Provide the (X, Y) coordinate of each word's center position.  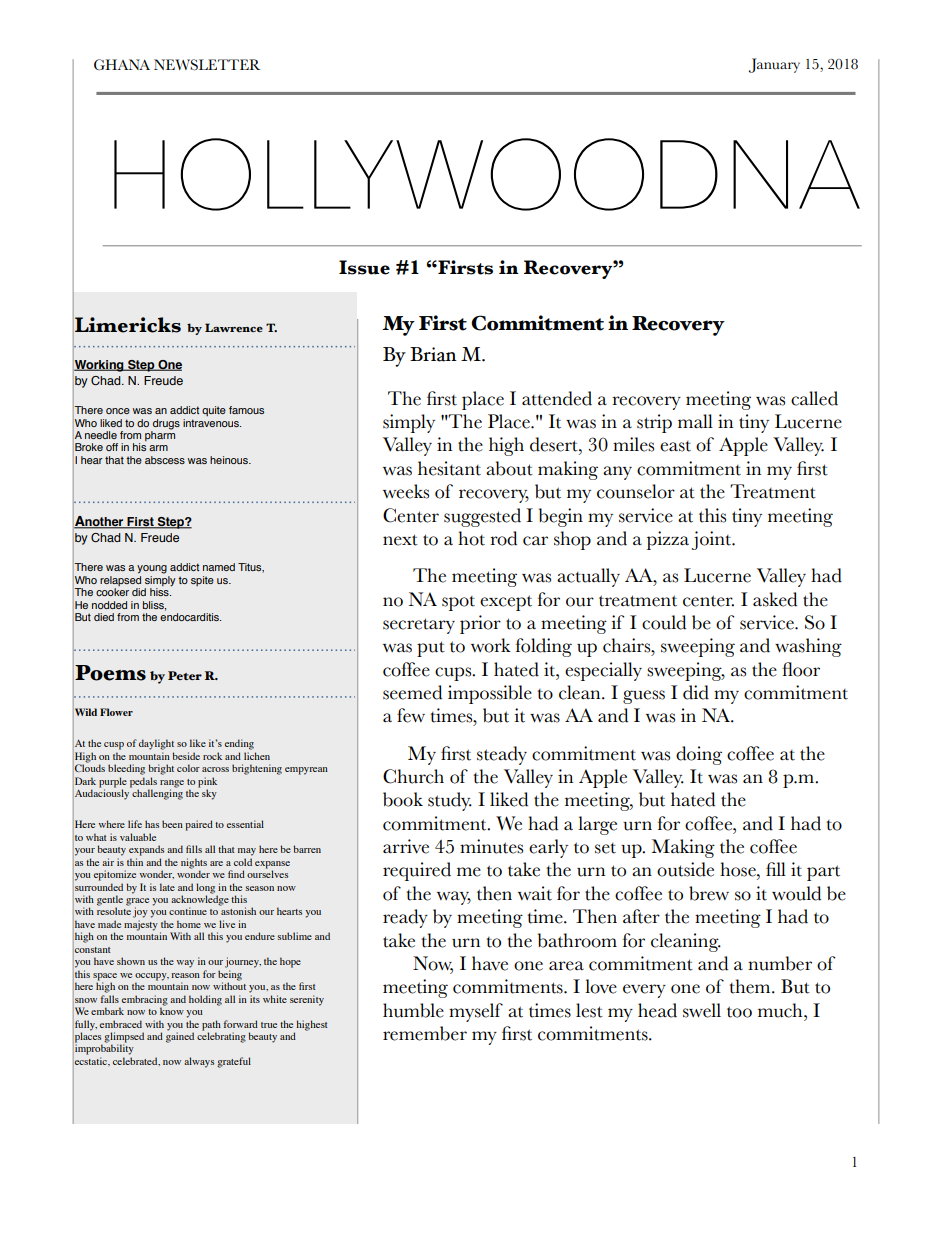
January (774, 65)
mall (695, 421)
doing (699, 755)
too (739, 1012)
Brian (433, 354)
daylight (156, 744)
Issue (364, 267)
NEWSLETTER (207, 64)
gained (180, 1036)
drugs (166, 424)
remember (425, 1033)
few (411, 715)
